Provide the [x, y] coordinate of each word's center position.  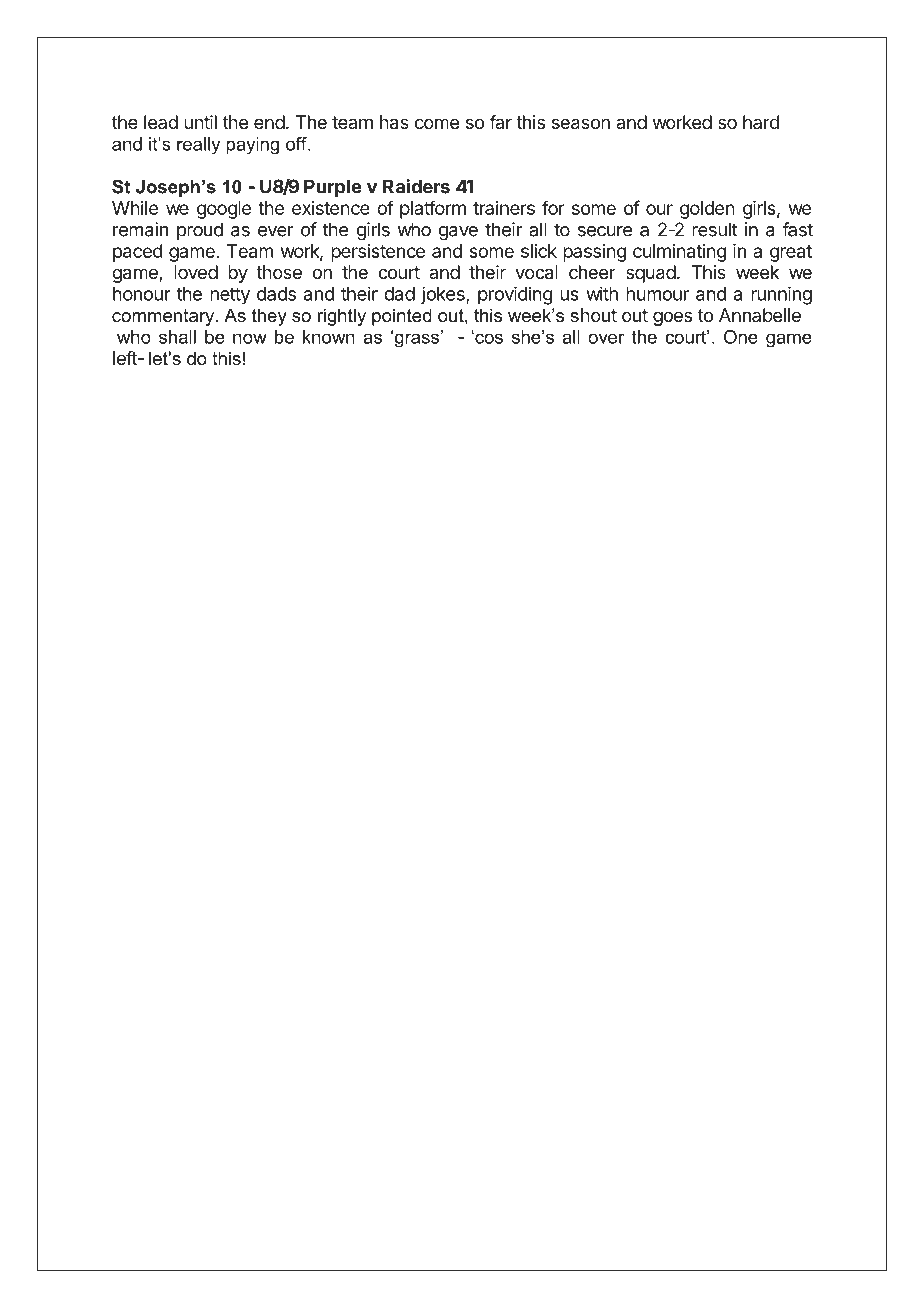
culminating [679, 253]
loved [196, 272]
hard [761, 122]
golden [707, 210]
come [437, 123]
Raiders [416, 186]
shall [177, 337]
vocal [536, 272]
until [200, 122]
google [224, 210]
